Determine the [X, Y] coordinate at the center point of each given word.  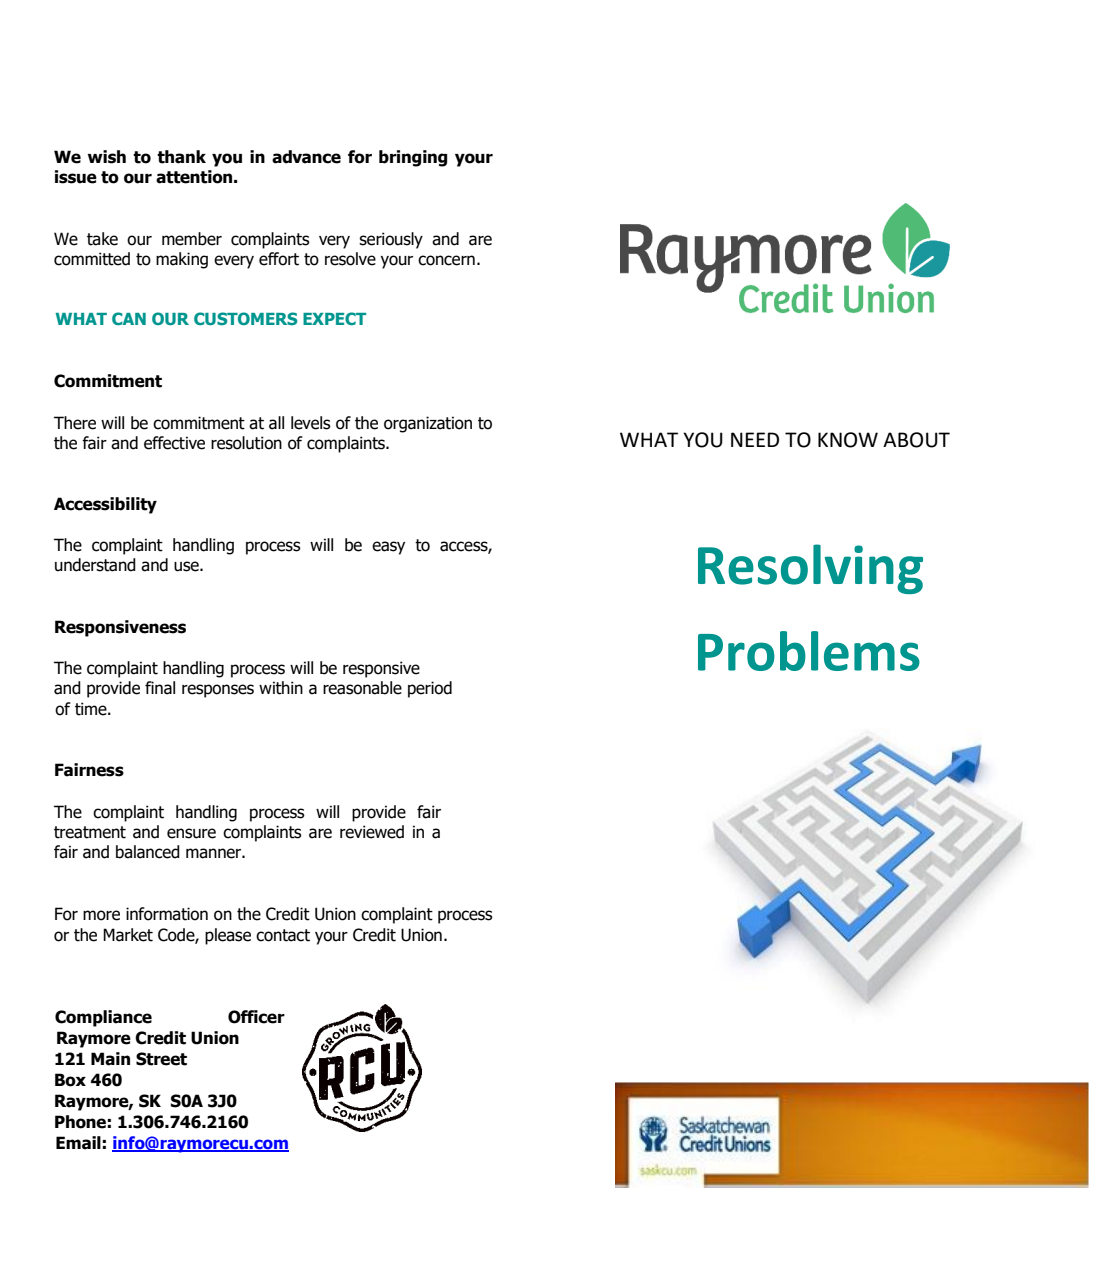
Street [161, 1059]
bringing [413, 158]
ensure [191, 833]
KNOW [848, 440]
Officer [256, 1017]
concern [446, 260]
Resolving [810, 569]
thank [181, 157]
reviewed [372, 832]
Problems [809, 651]
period [430, 689]
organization [428, 424]
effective [174, 443]
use [187, 566]
